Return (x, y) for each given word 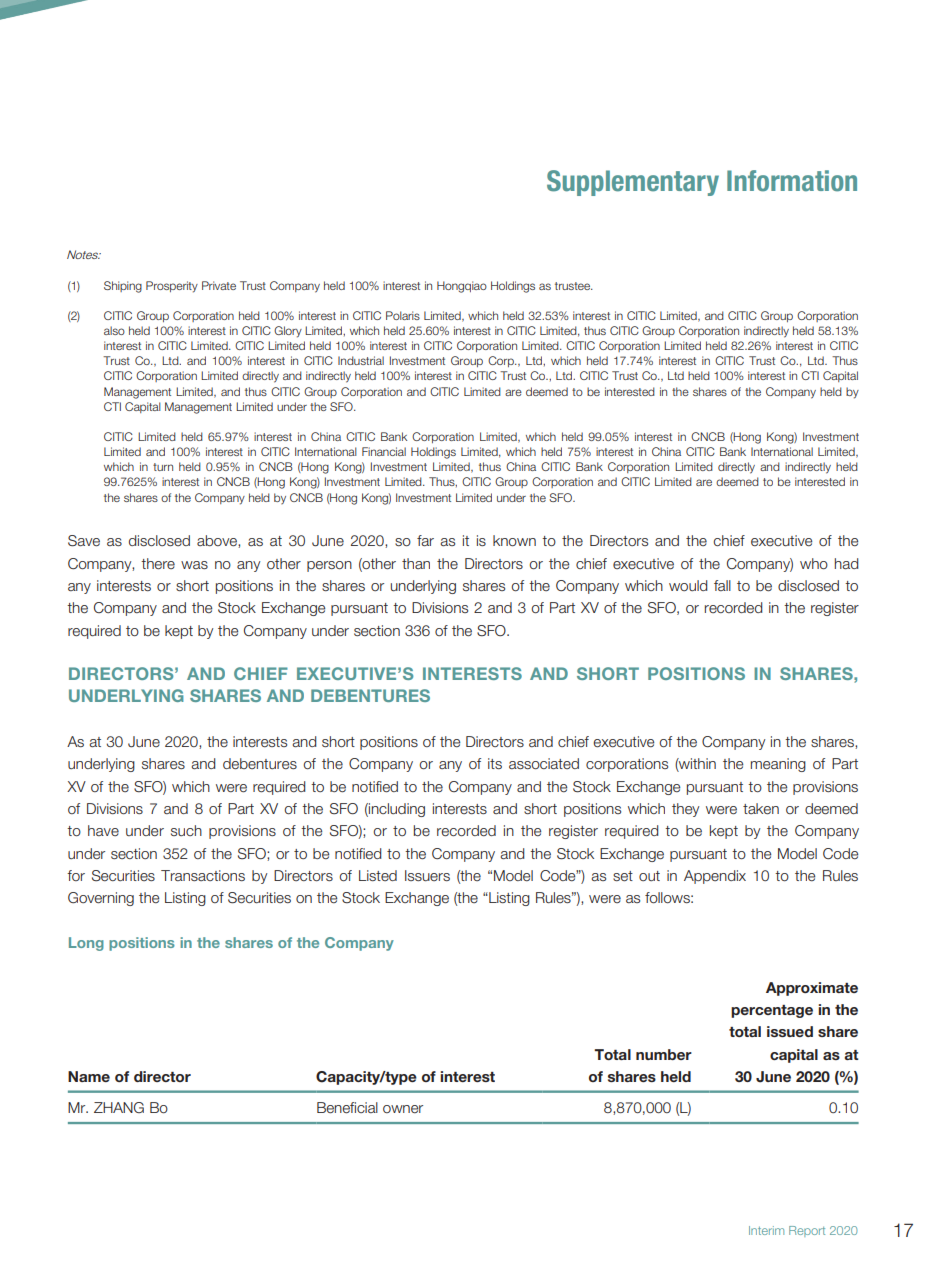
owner (403, 1109)
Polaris (403, 315)
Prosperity (172, 287)
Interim (766, 1230)
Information (792, 181)
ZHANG (119, 1107)
